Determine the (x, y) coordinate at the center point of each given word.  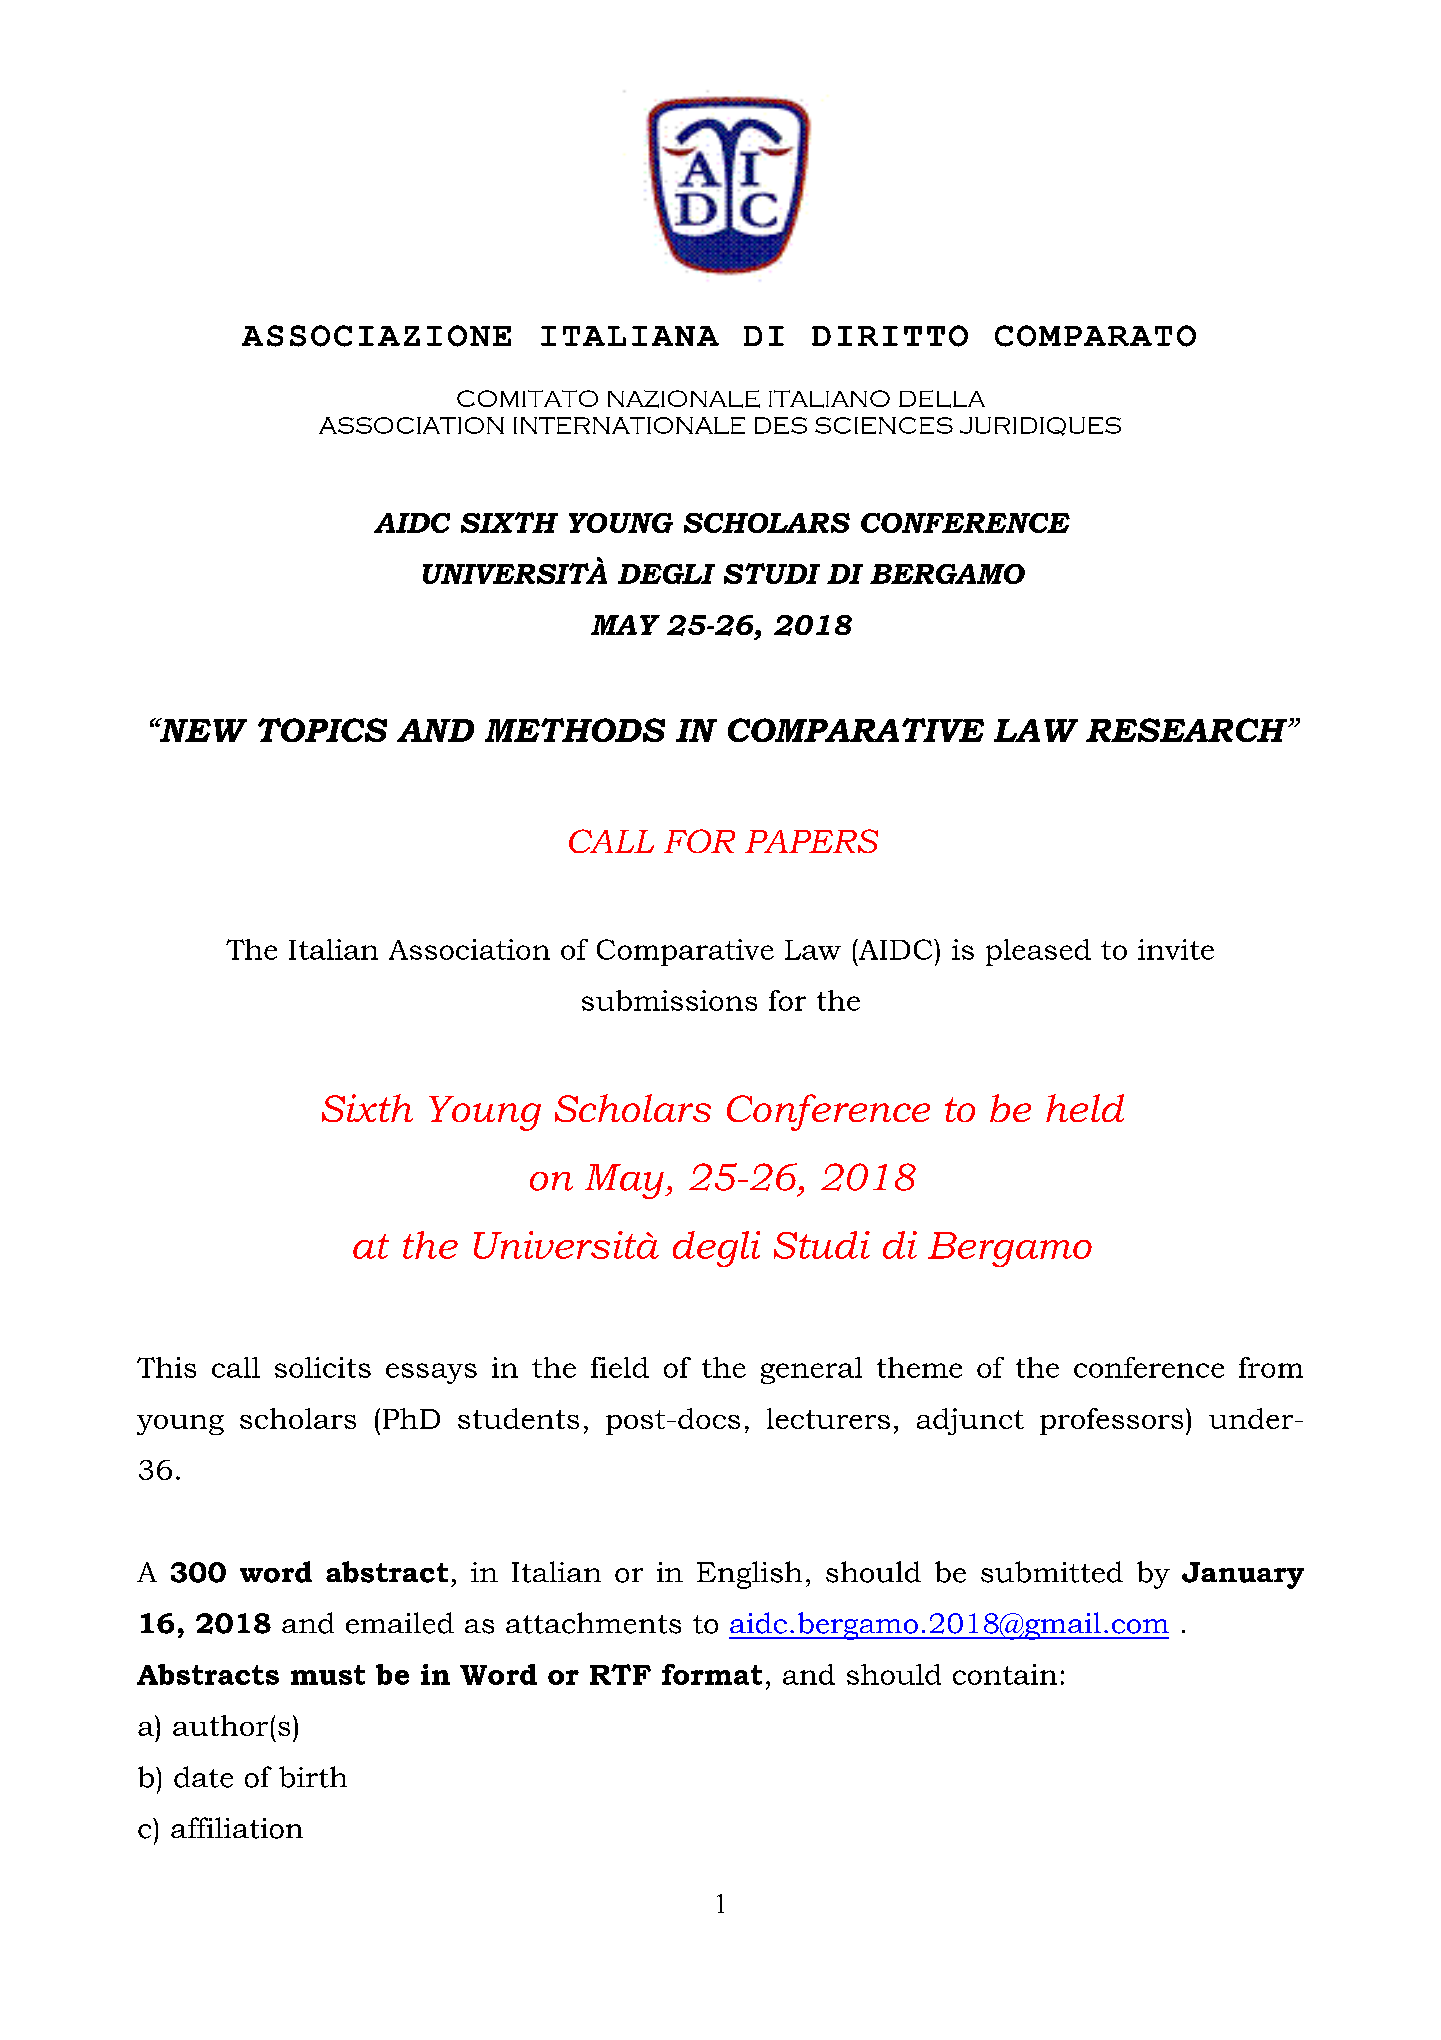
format (712, 1674)
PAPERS (811, 841)
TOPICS (322, 730)
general (811, 1370)
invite (1176, 949)
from (1271, 1367)
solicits (323, 1367)
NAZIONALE (684, 399)
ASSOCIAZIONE (376, 336)
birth (313, 1777)
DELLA (942, 399)
